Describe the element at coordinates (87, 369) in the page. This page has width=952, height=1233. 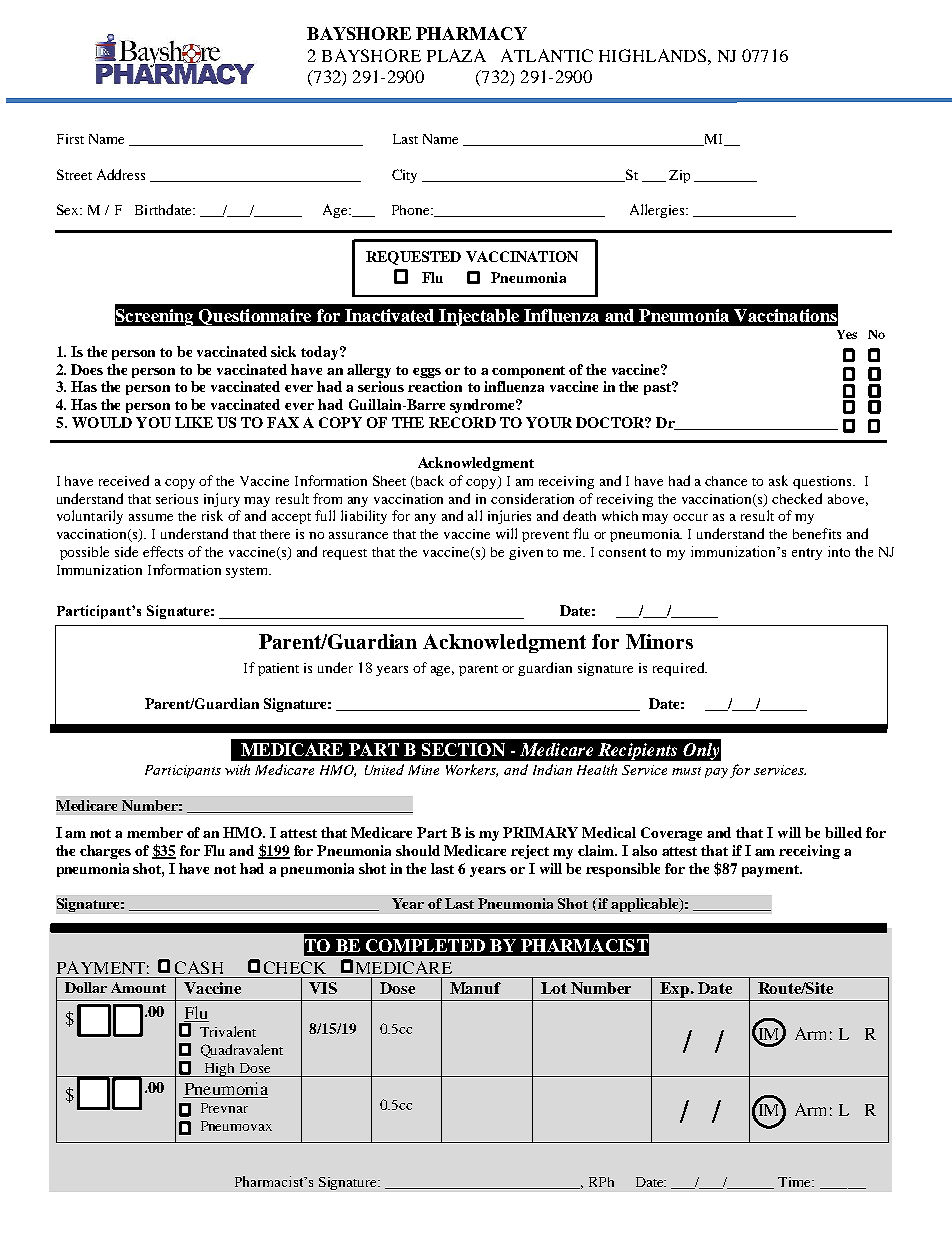
I see `Does` at that location.
